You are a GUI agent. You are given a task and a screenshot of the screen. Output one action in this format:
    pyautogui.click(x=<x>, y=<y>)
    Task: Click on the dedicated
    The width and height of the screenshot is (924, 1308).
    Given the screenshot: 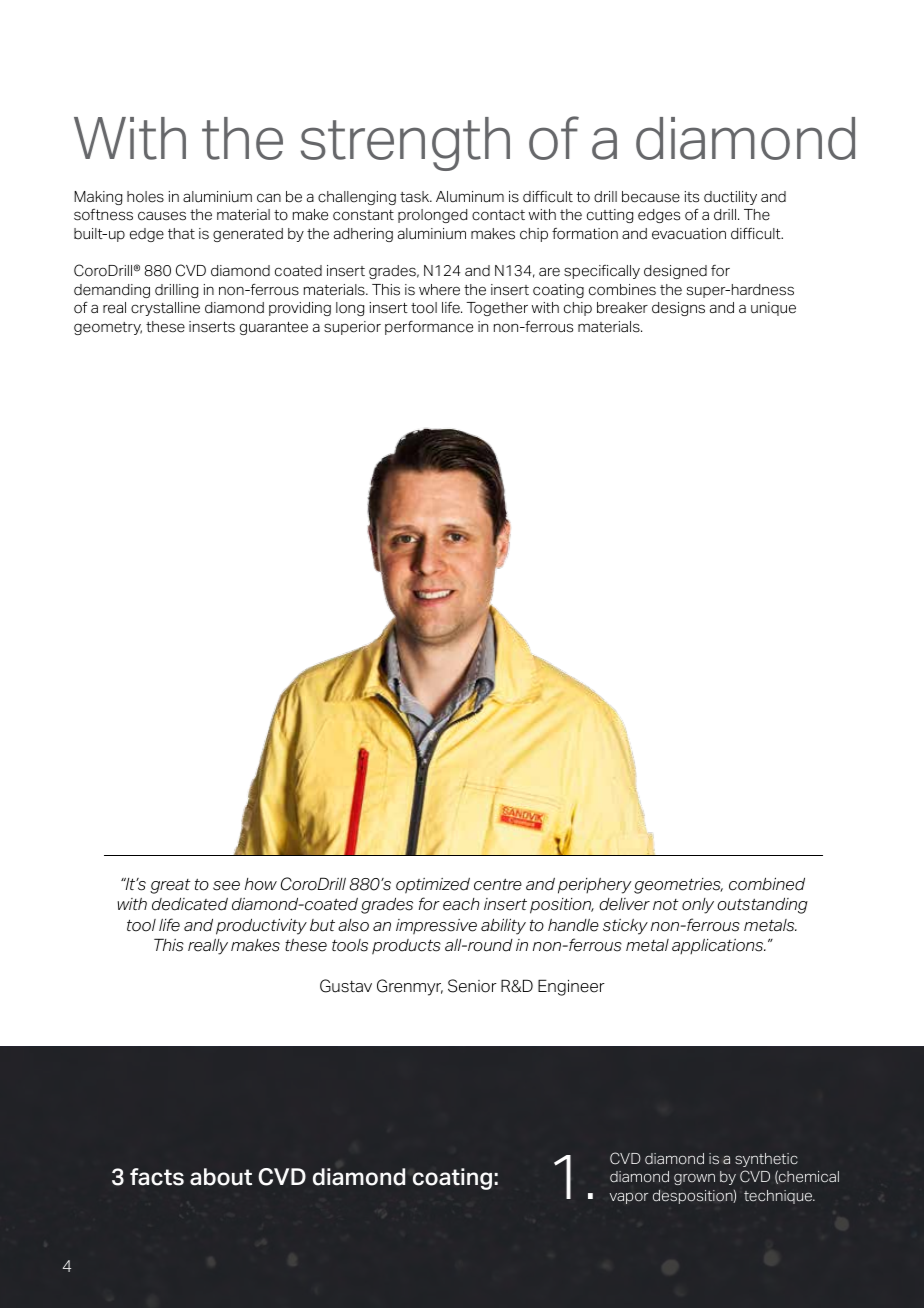 What is the action you would take?
    pyautogui.click(x=190, y=904)
